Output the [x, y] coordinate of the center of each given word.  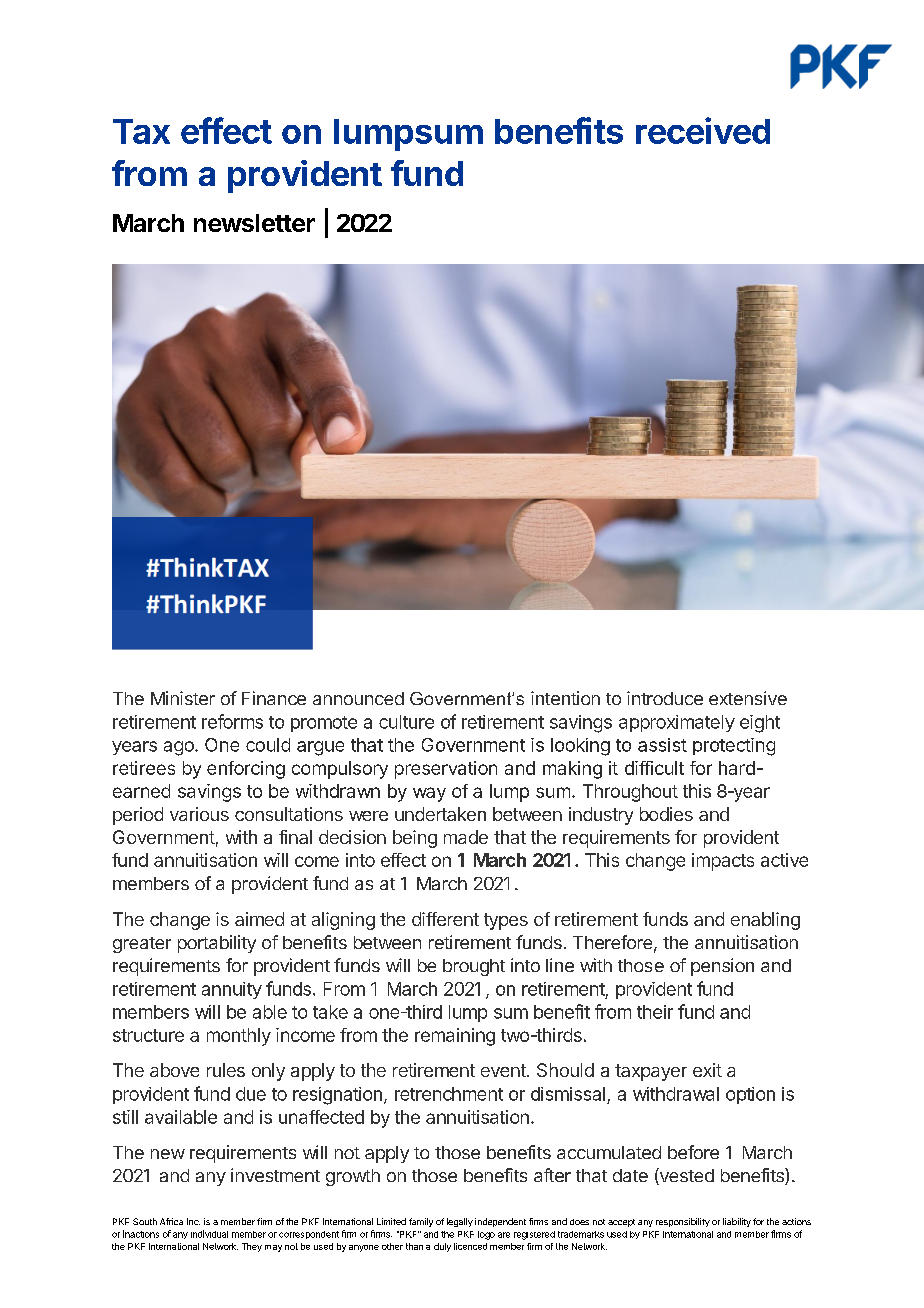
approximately [677, 723]
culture [406, 722]
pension [722, 967]
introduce [665, 698]
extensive [748, 698]
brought [474, 967]
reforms [232, 721]
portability [217, 944]
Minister [183, 698]
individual [209, 1234]
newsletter [254, 223]
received [703, 130]
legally [460, 1222]
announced [358, 698]
